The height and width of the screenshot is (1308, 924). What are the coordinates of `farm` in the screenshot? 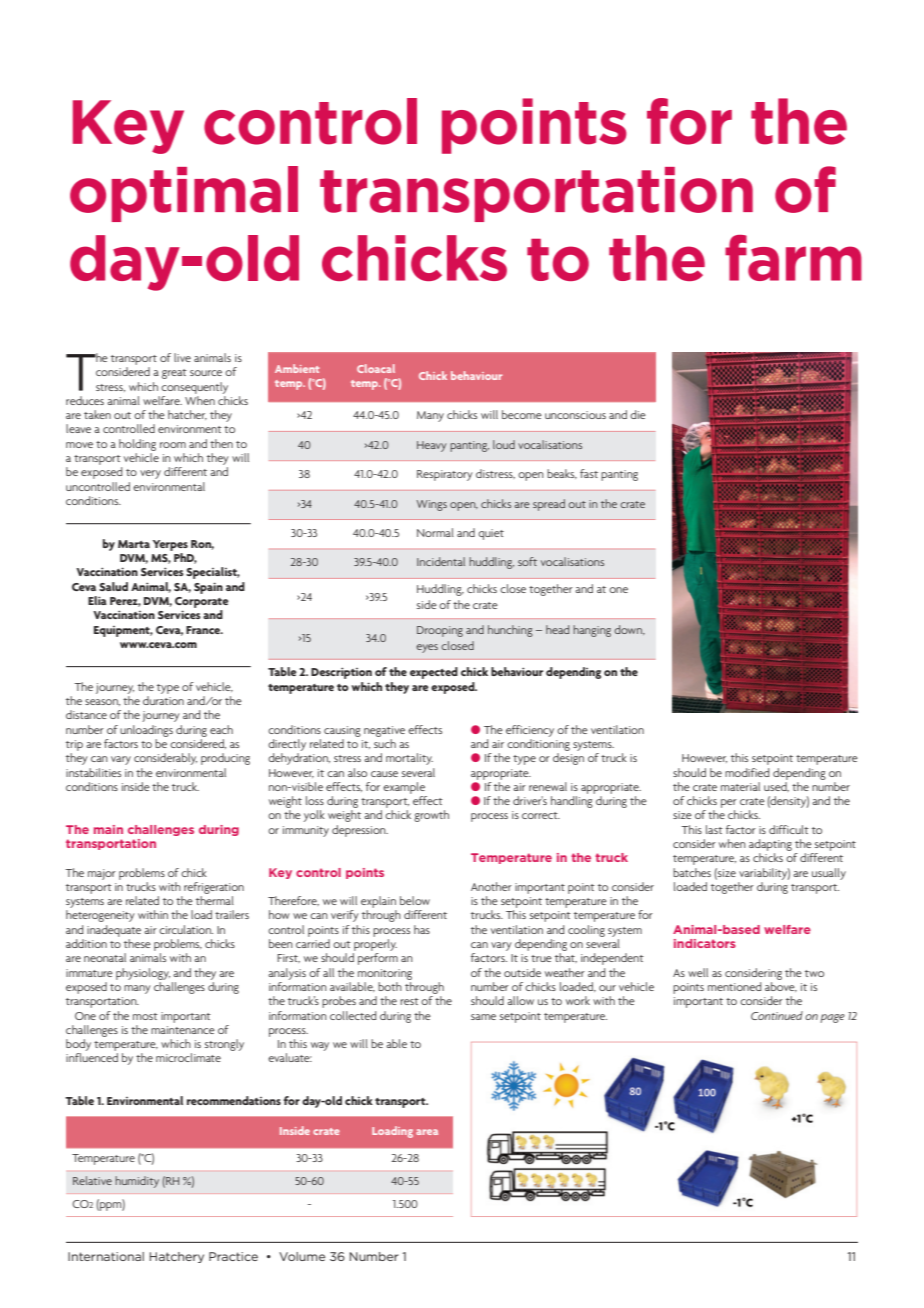 It's located at (793, 258).
